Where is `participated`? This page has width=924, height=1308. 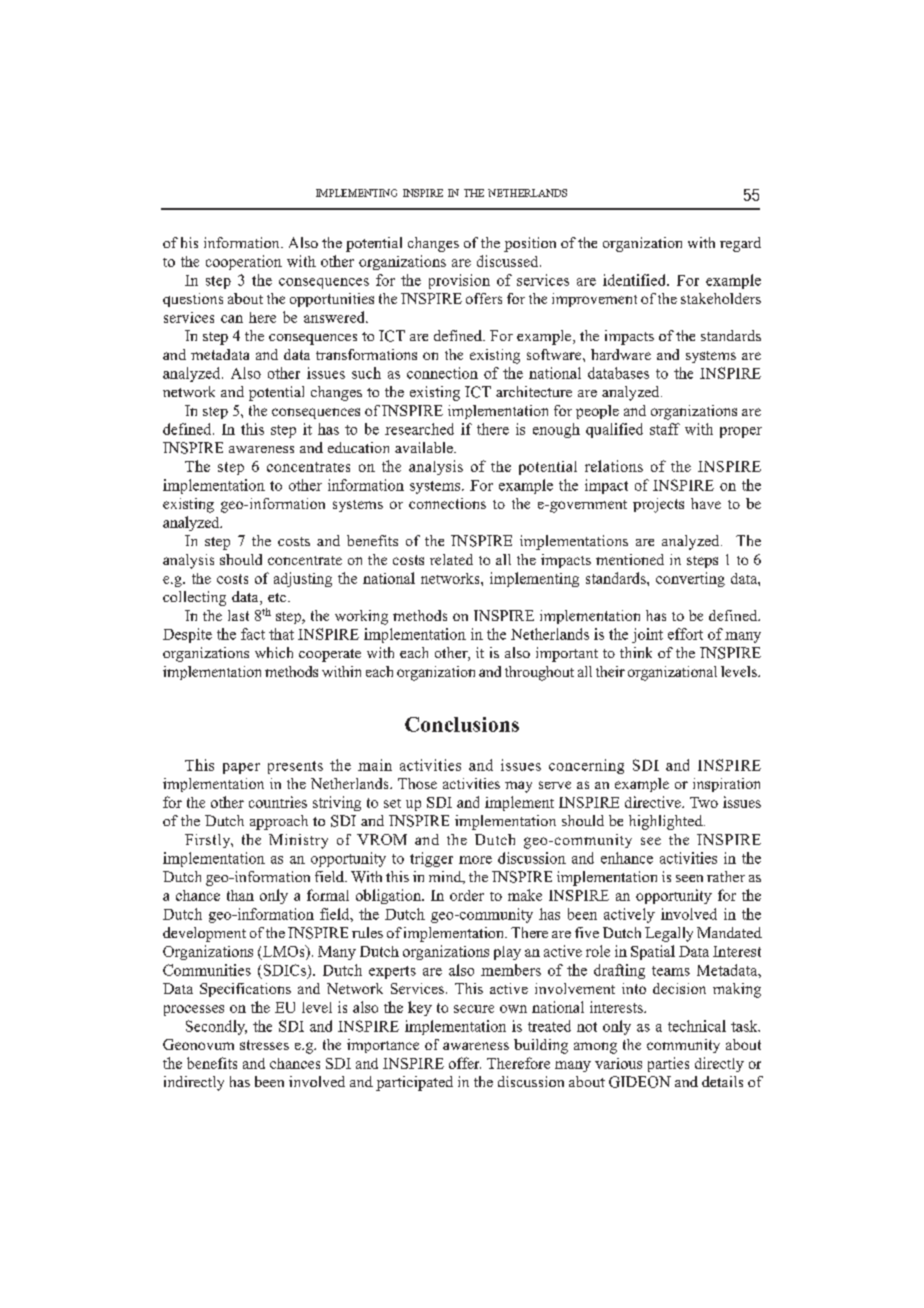 participated is located at coordinates (414, 1083).
